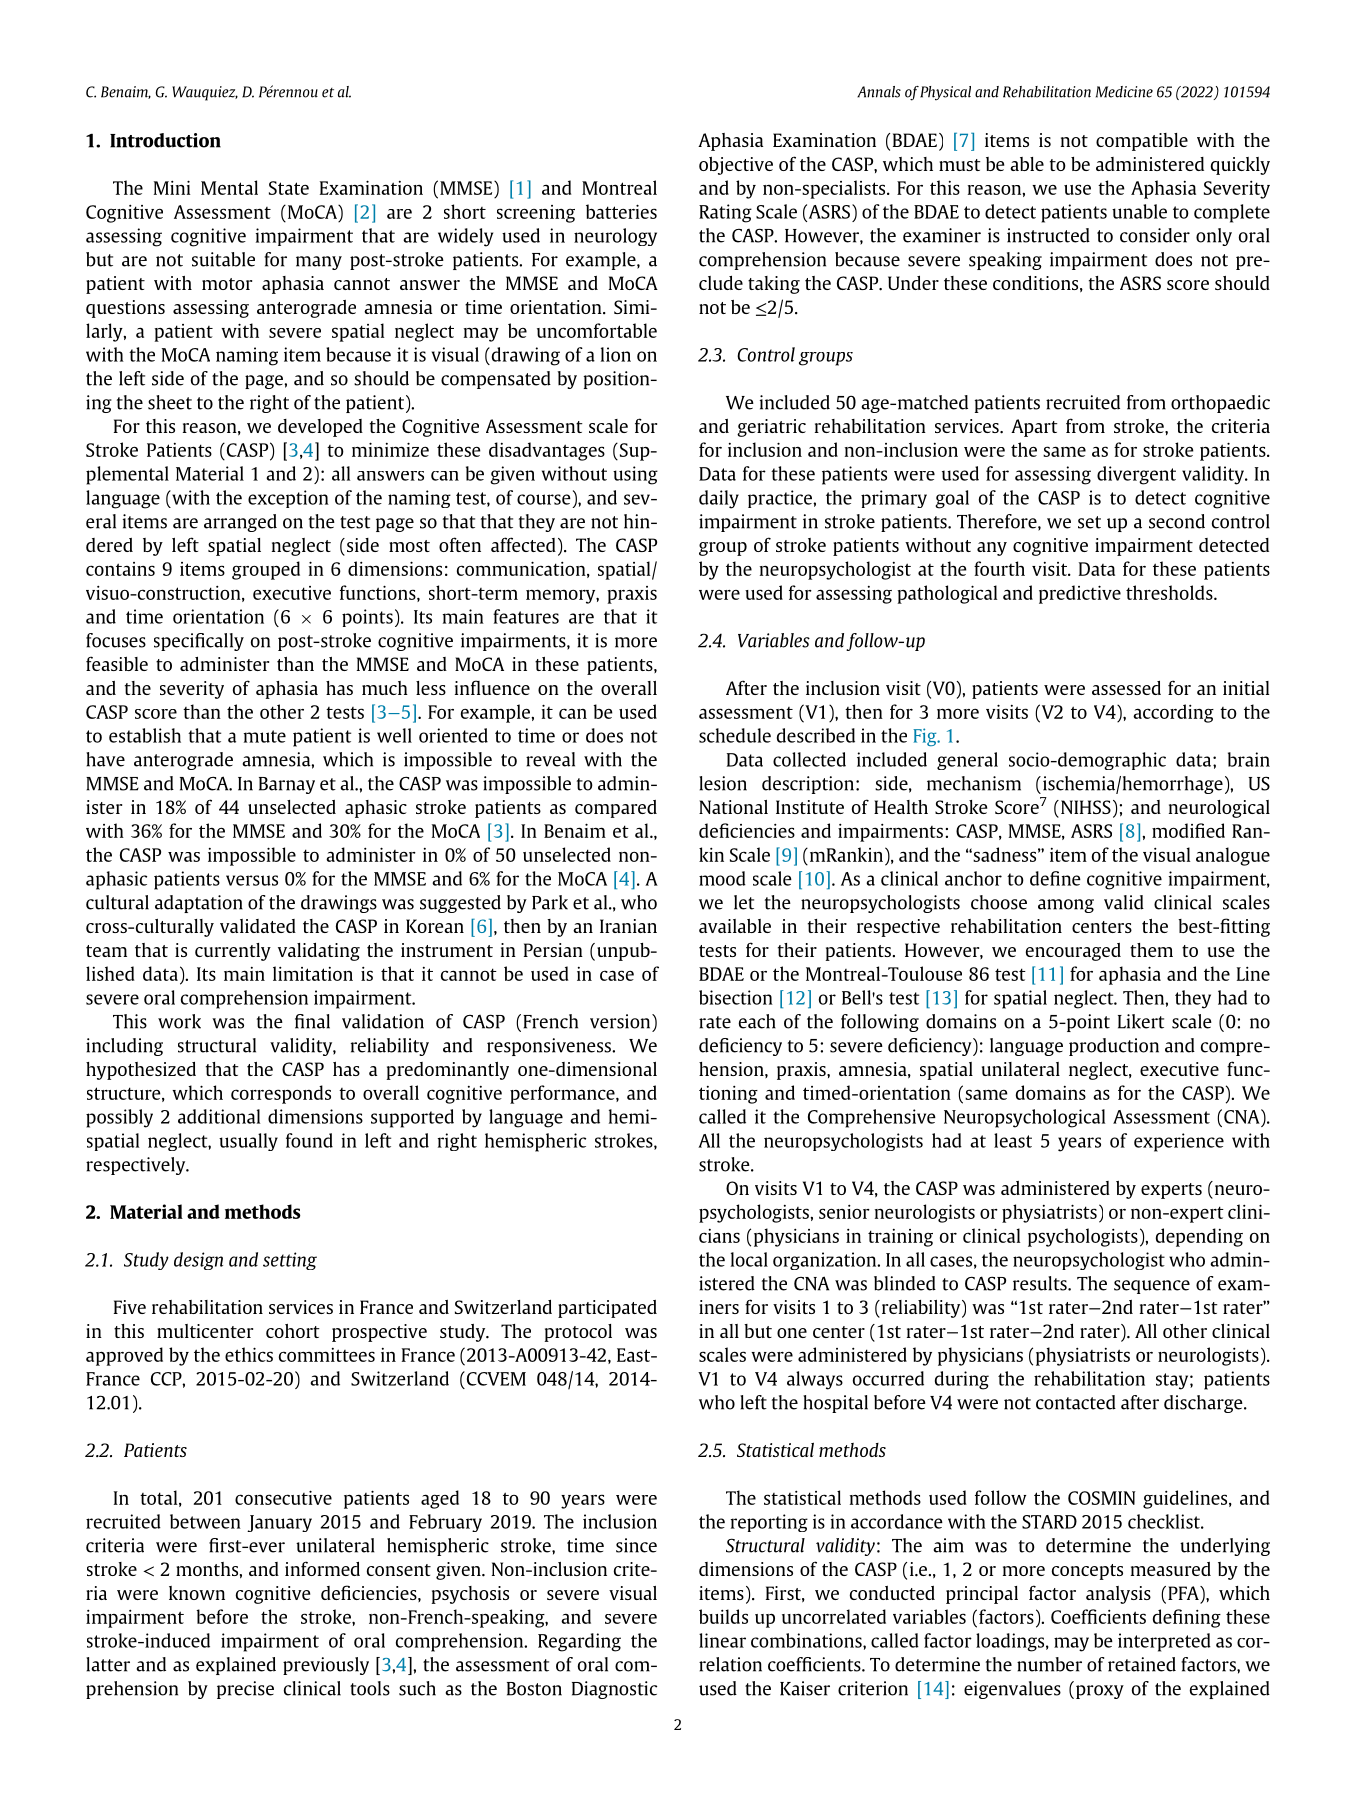 The image size is (1356, 1807). What do you see at coordinates (165, 140) in the screenshot?
I see `Introduction` at bounding box center [165, 140].
